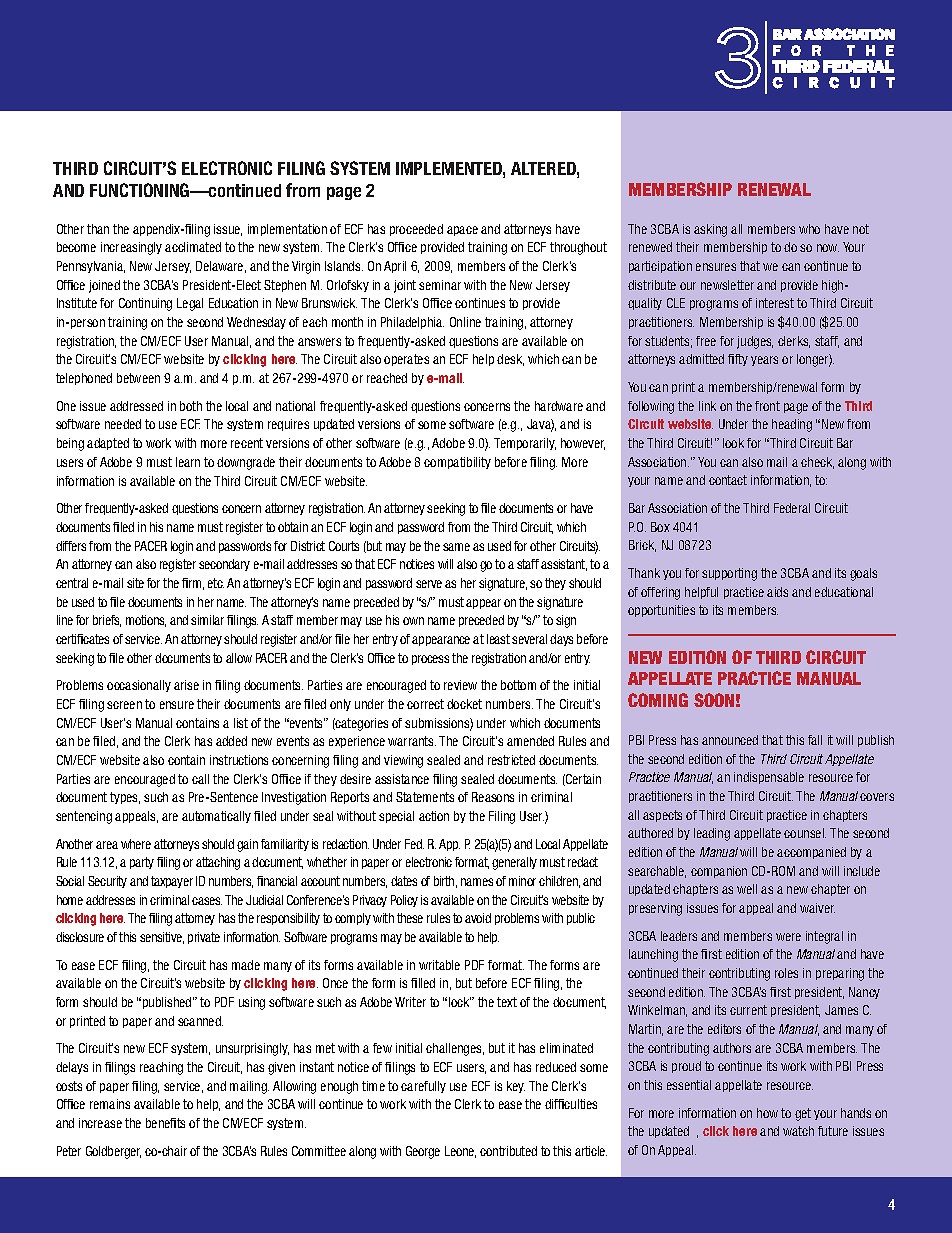  I want to click on review, so click(460, 685).
